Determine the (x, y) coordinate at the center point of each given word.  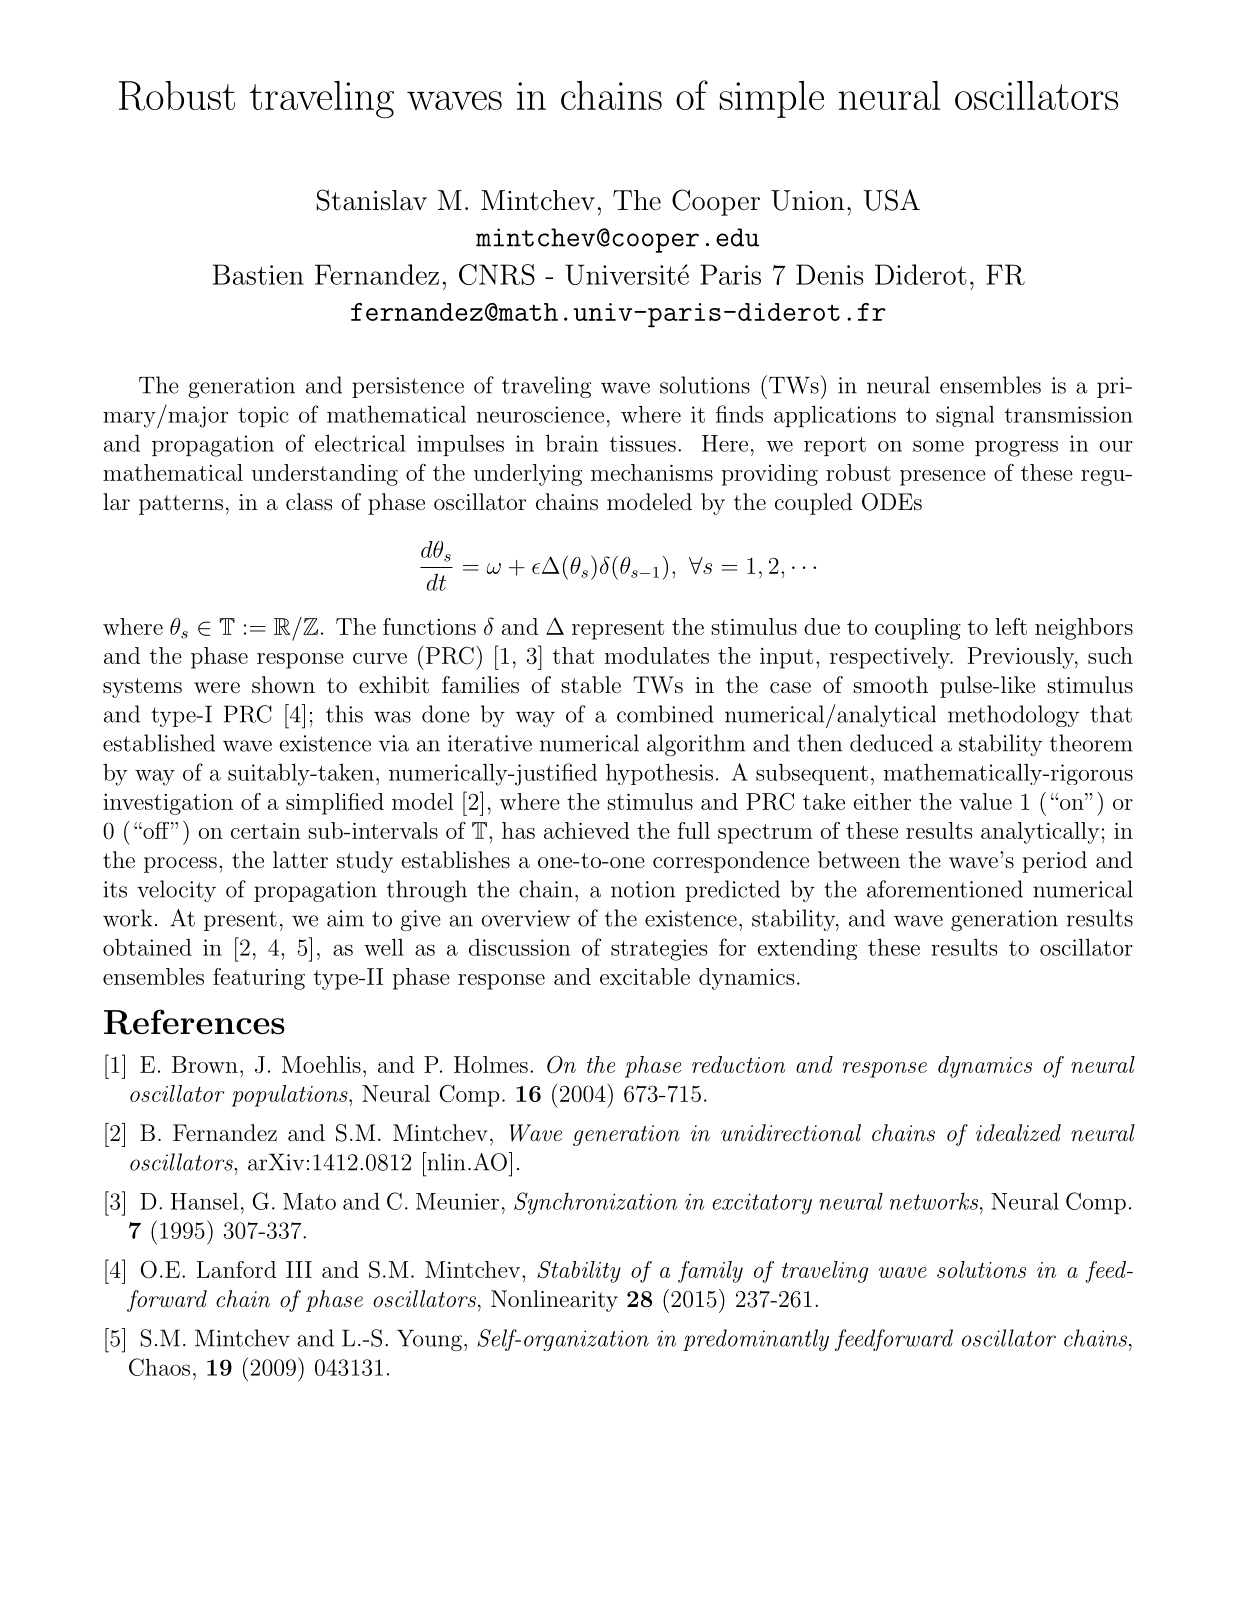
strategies (659, 950)
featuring (259, 979)
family (710, 1272)
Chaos (159, 1367)
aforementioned (945, 889)
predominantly (756, 1340)
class (309, 502)
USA (891, 200)
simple (771, 99)
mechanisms (652, 472)
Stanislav (372, 200)
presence (943, 478)
